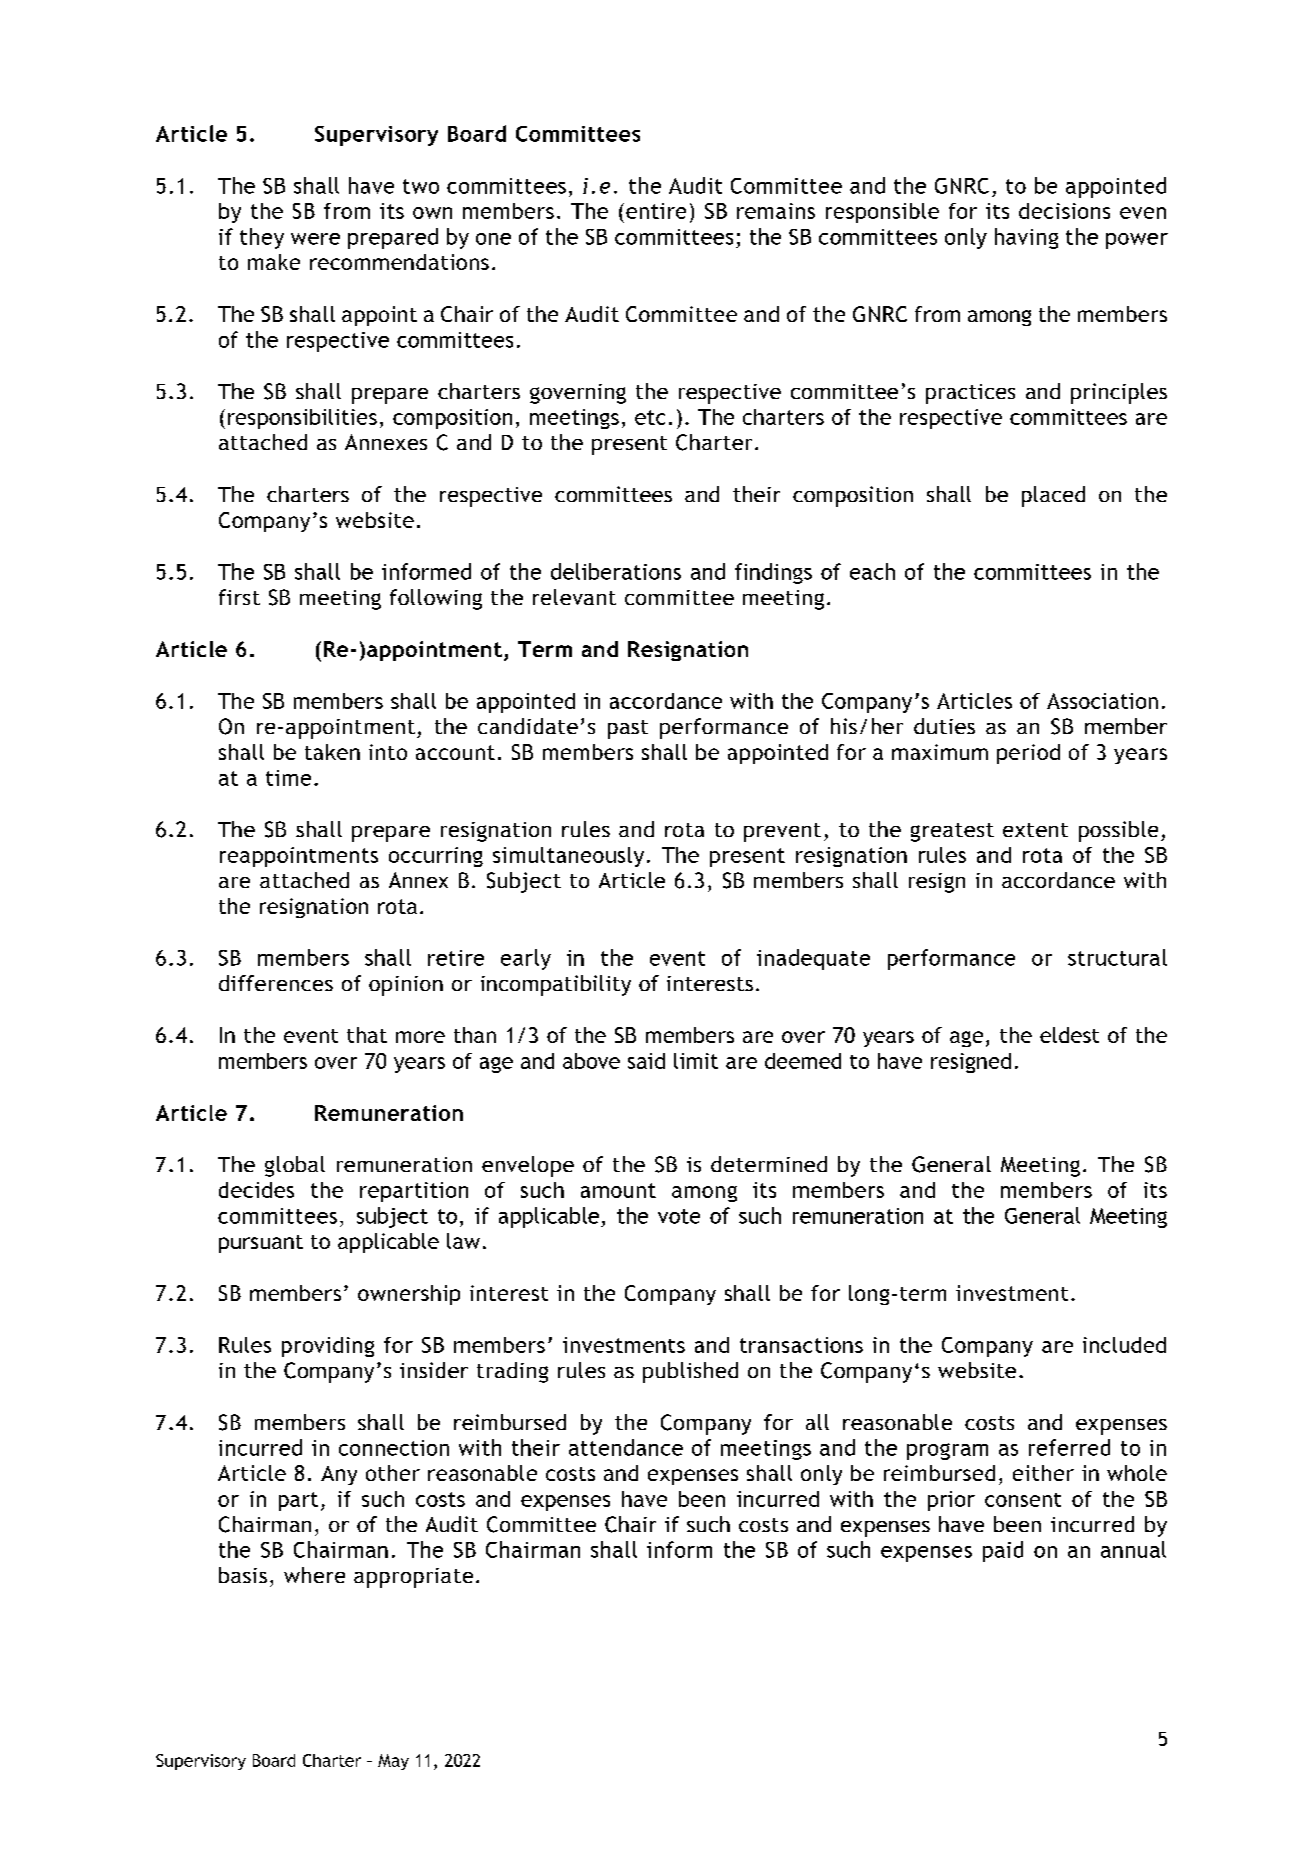 The height and width of the screenshot is (1850, 1308). I want to click on attendance, so click(626, 1447).
